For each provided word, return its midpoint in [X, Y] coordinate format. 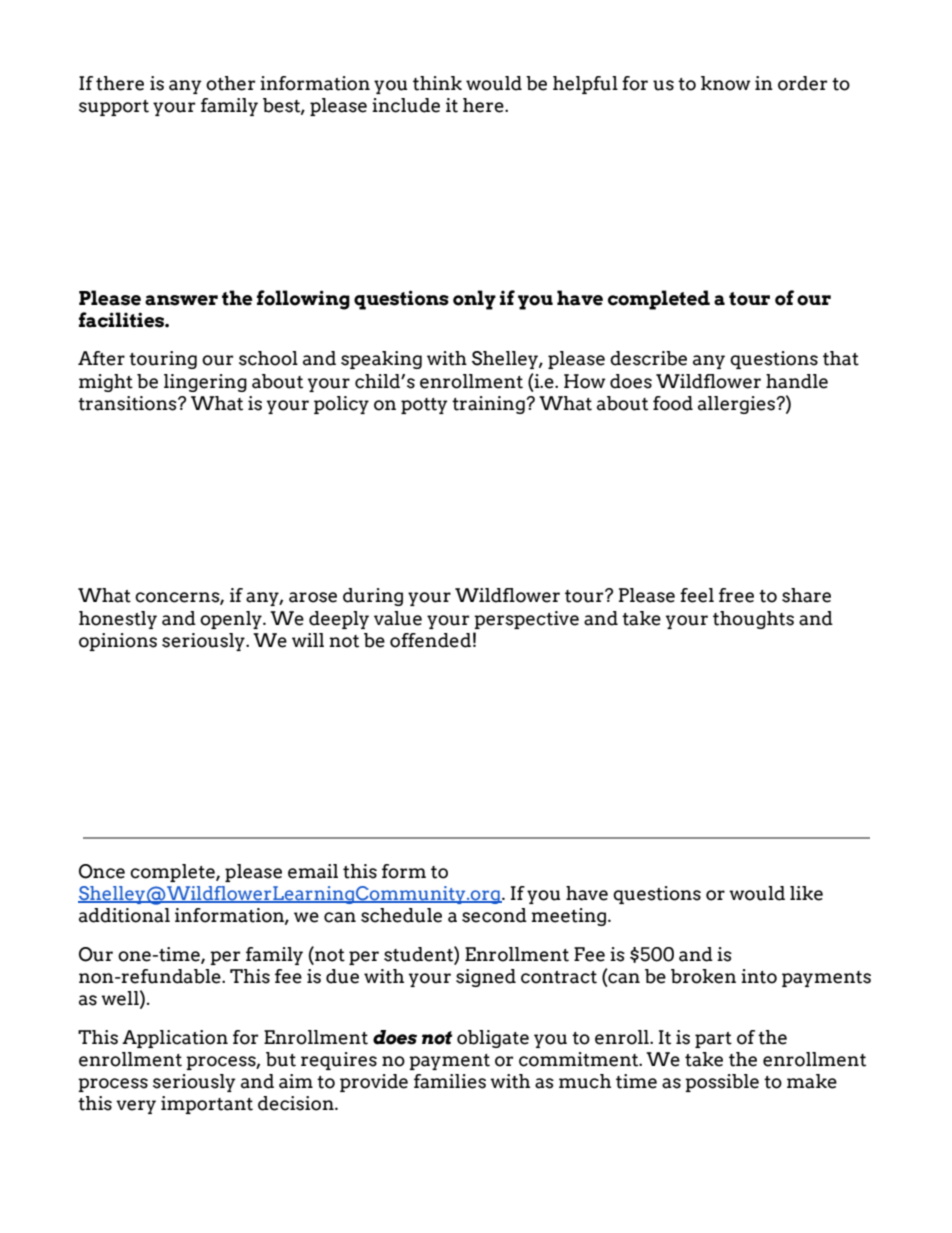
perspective [526, 620]
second [494, 915]
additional [124, 915]
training [488, 405]
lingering [205, 383]
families [450, 1081]
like [806, 893]
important [207, 1105]
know [725, 83]
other [230, 83]
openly [232, 620]
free [736, 595]
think [437, 83]
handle [797, 381]
